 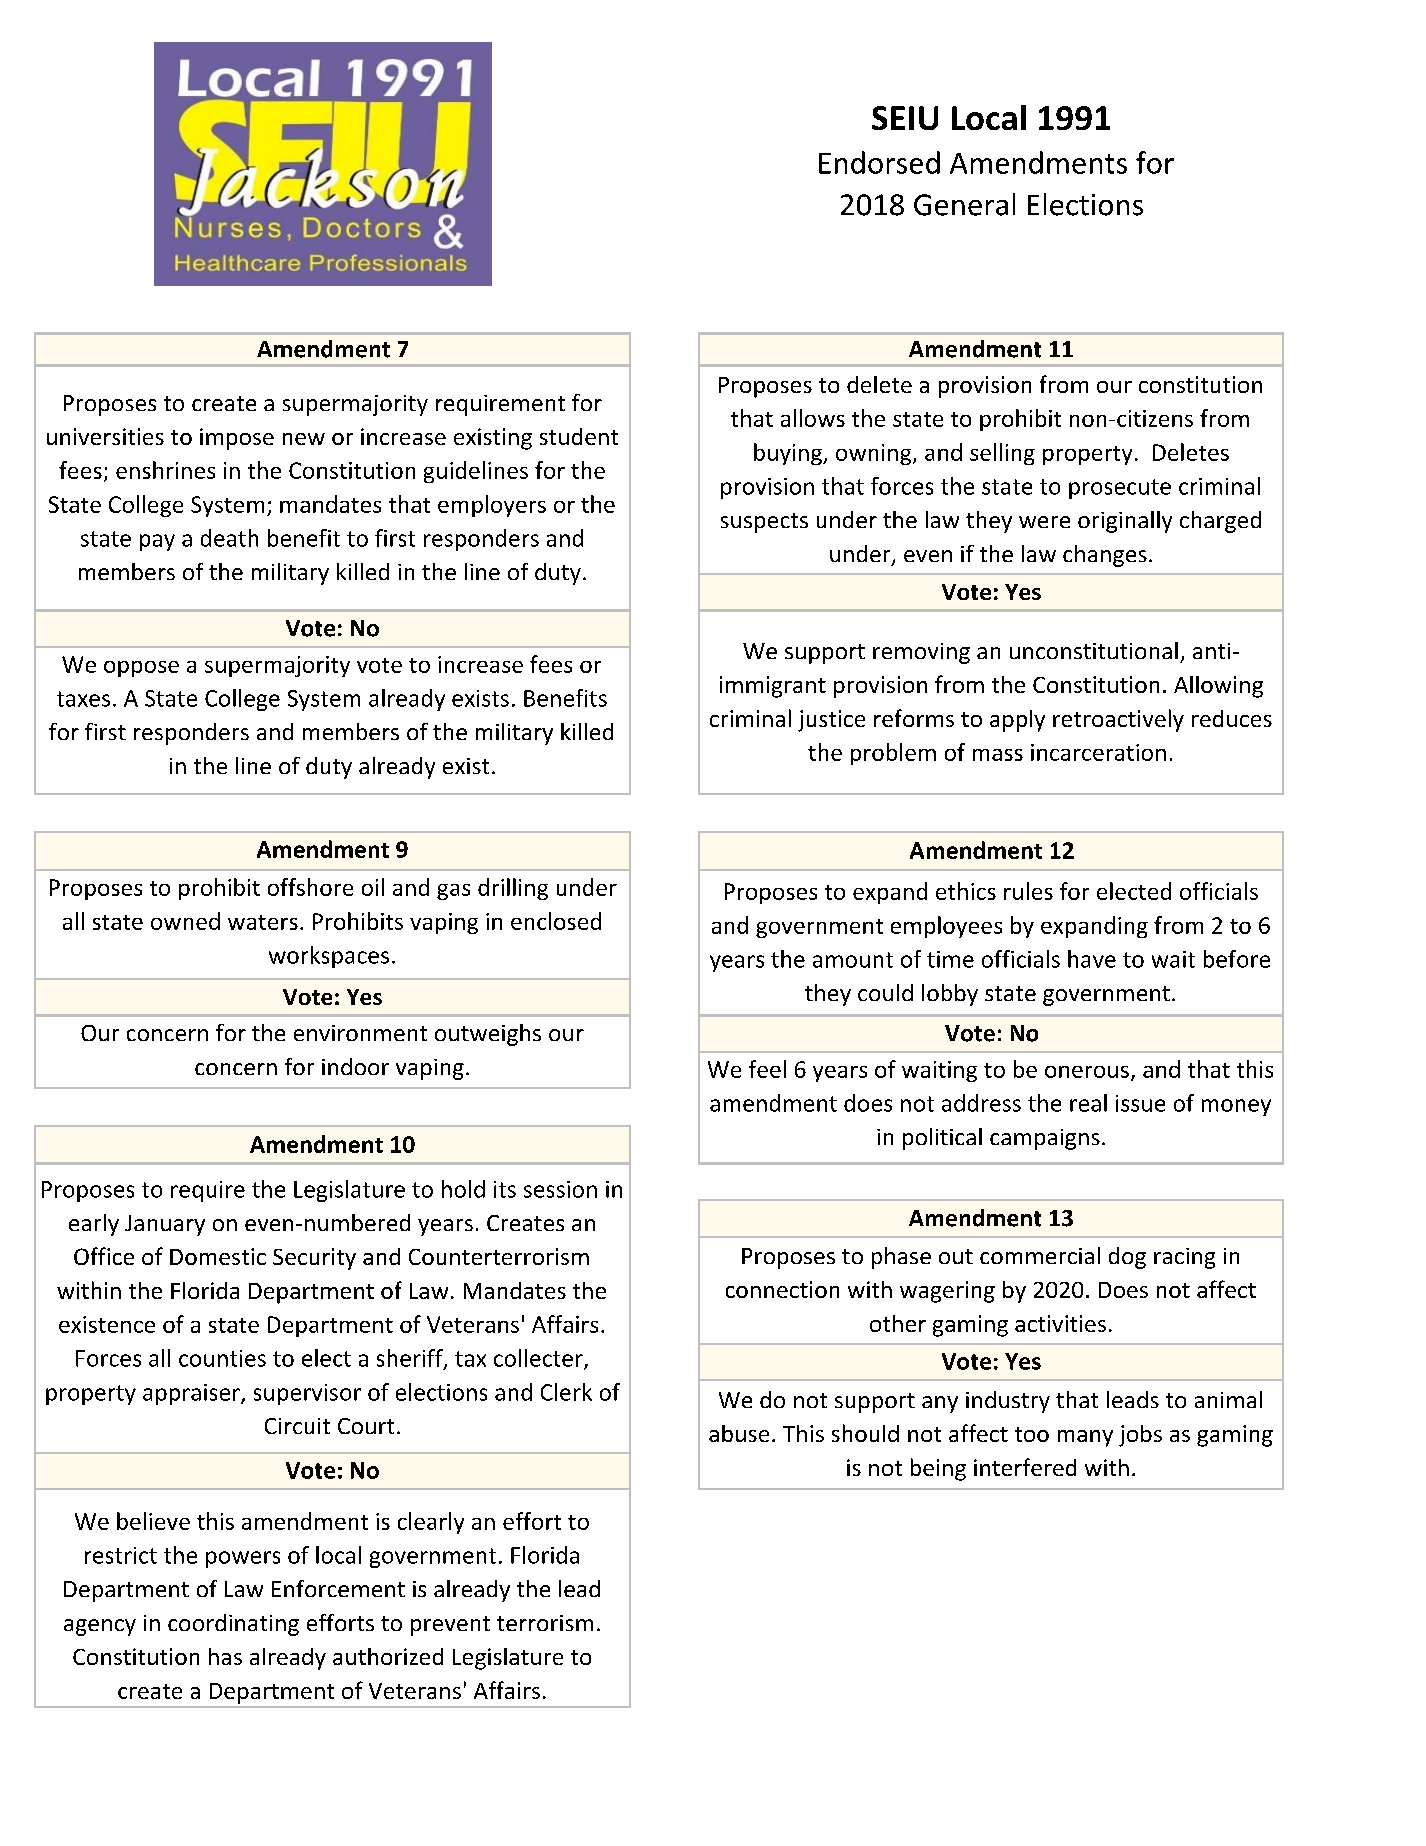 What do you see at coordinates (185, 921) in the screenshot?
I see `owned` at bounding box center [185, 921].
